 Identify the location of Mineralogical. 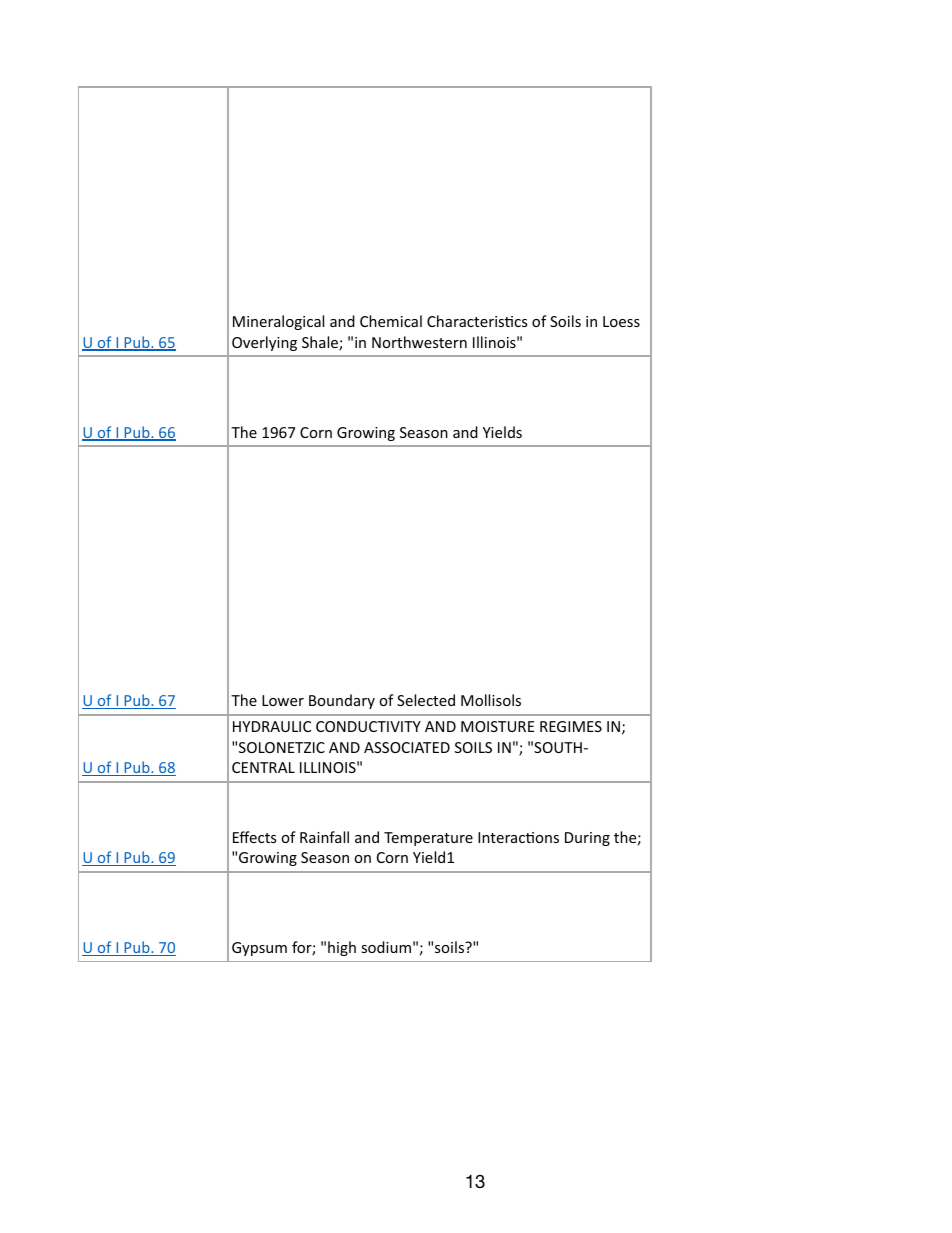
(278, 322).
